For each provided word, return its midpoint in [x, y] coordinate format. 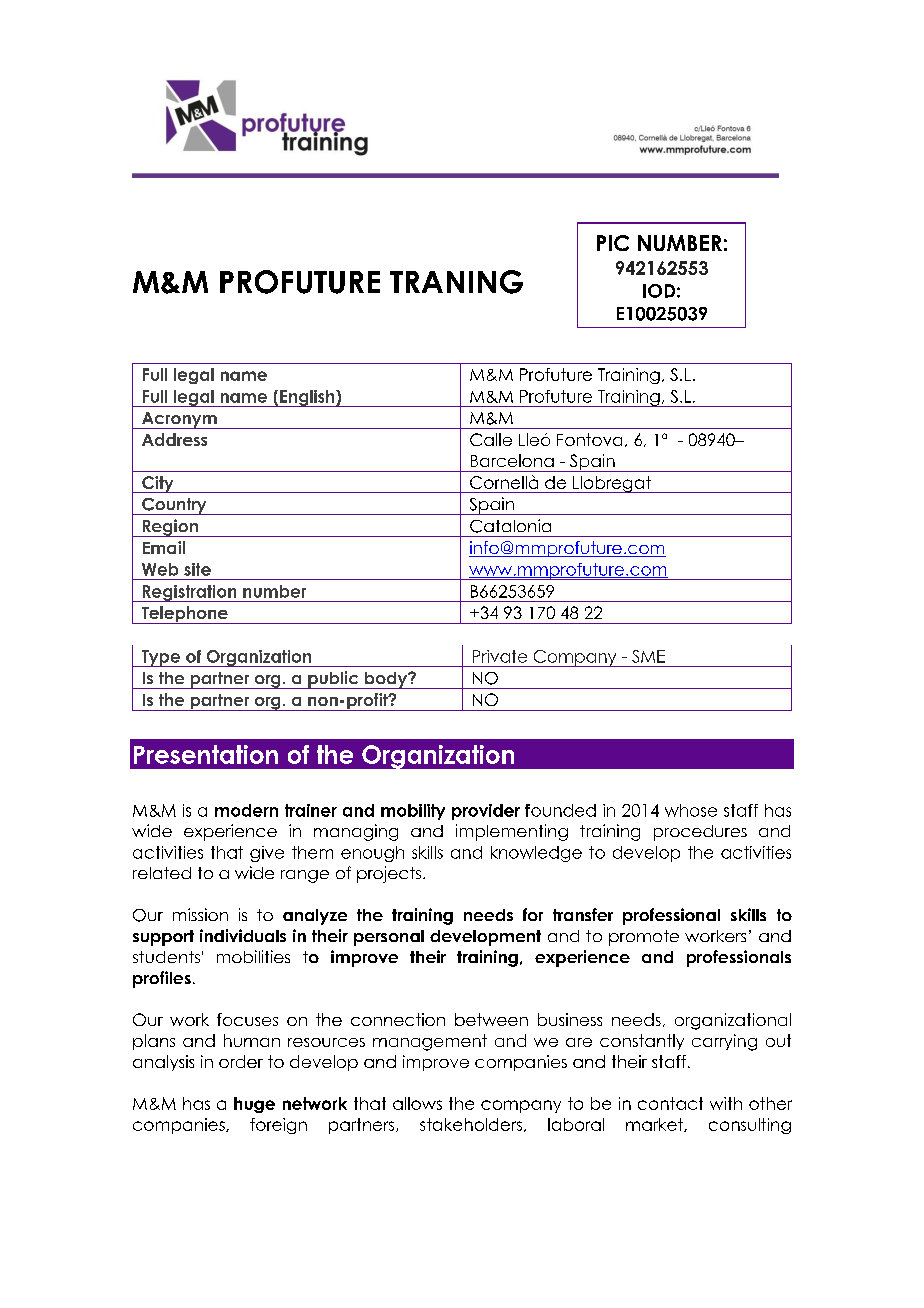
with [726, 1103]
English [307, 398]
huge [254, 1105]
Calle [491, 439]
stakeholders [472, 1125]
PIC [613, 243]
